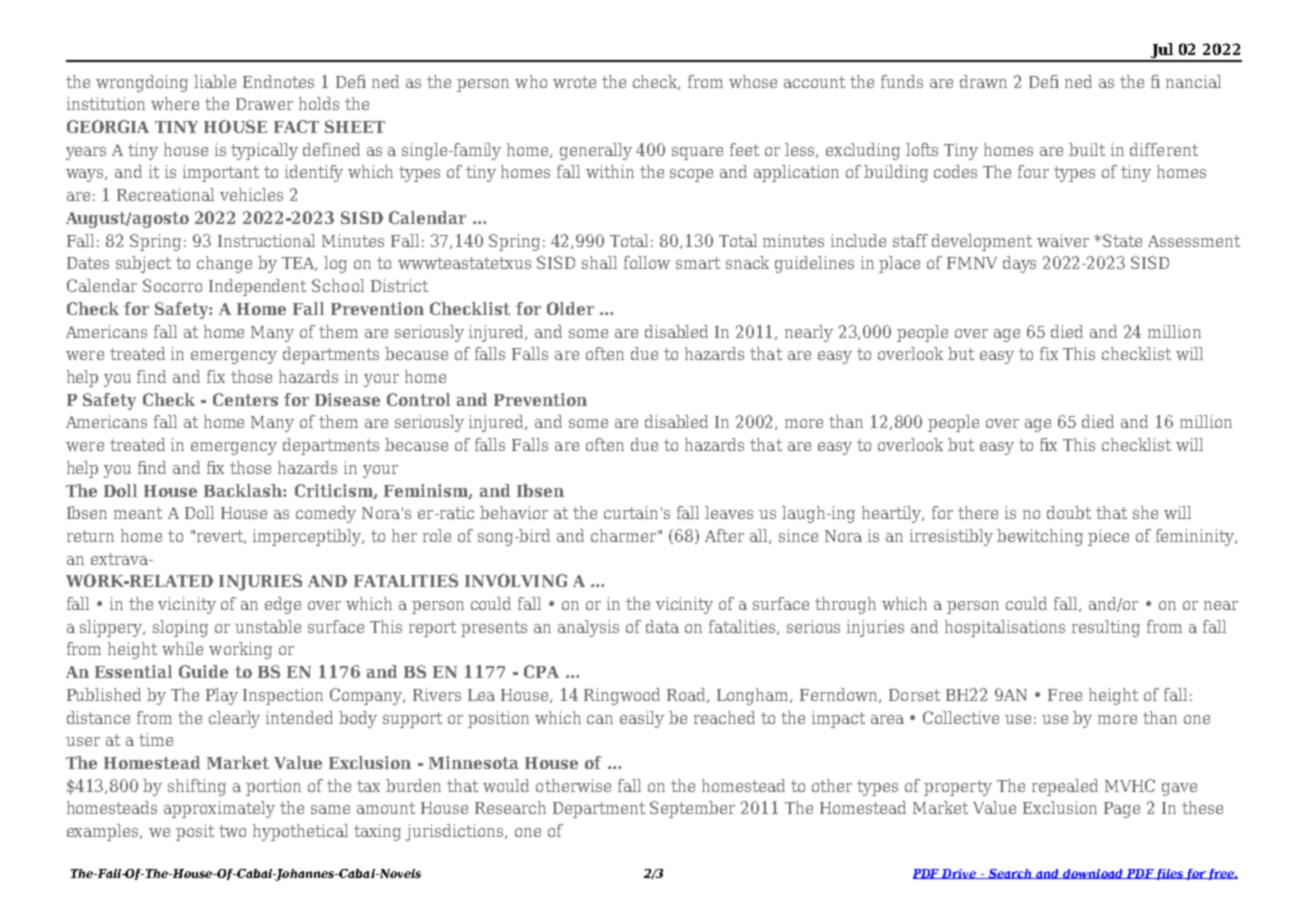 The image size is (1308, 924). I want to click on September, so click(692, 809).
